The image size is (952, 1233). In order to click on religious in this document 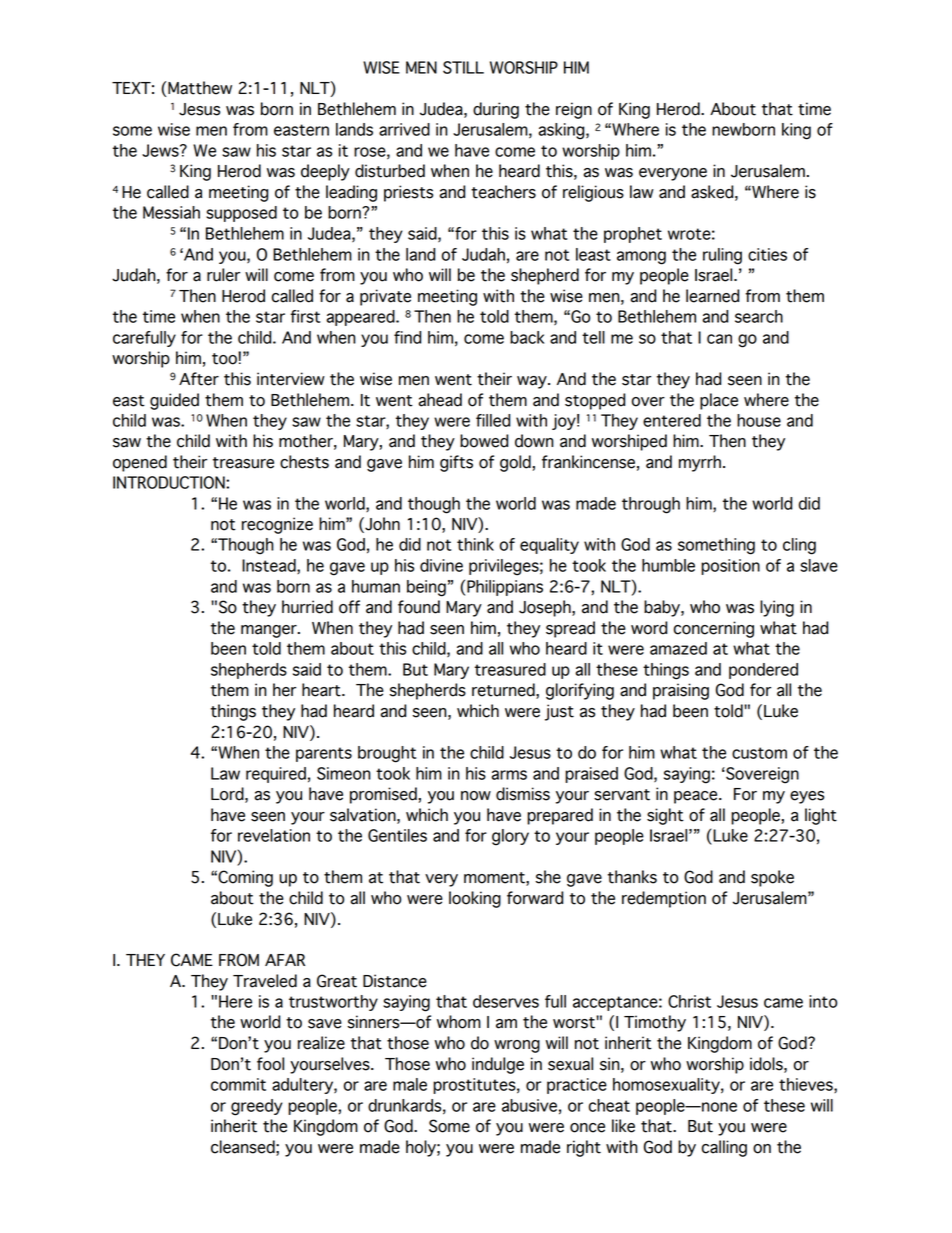, I will do `click(593, 193)`.
